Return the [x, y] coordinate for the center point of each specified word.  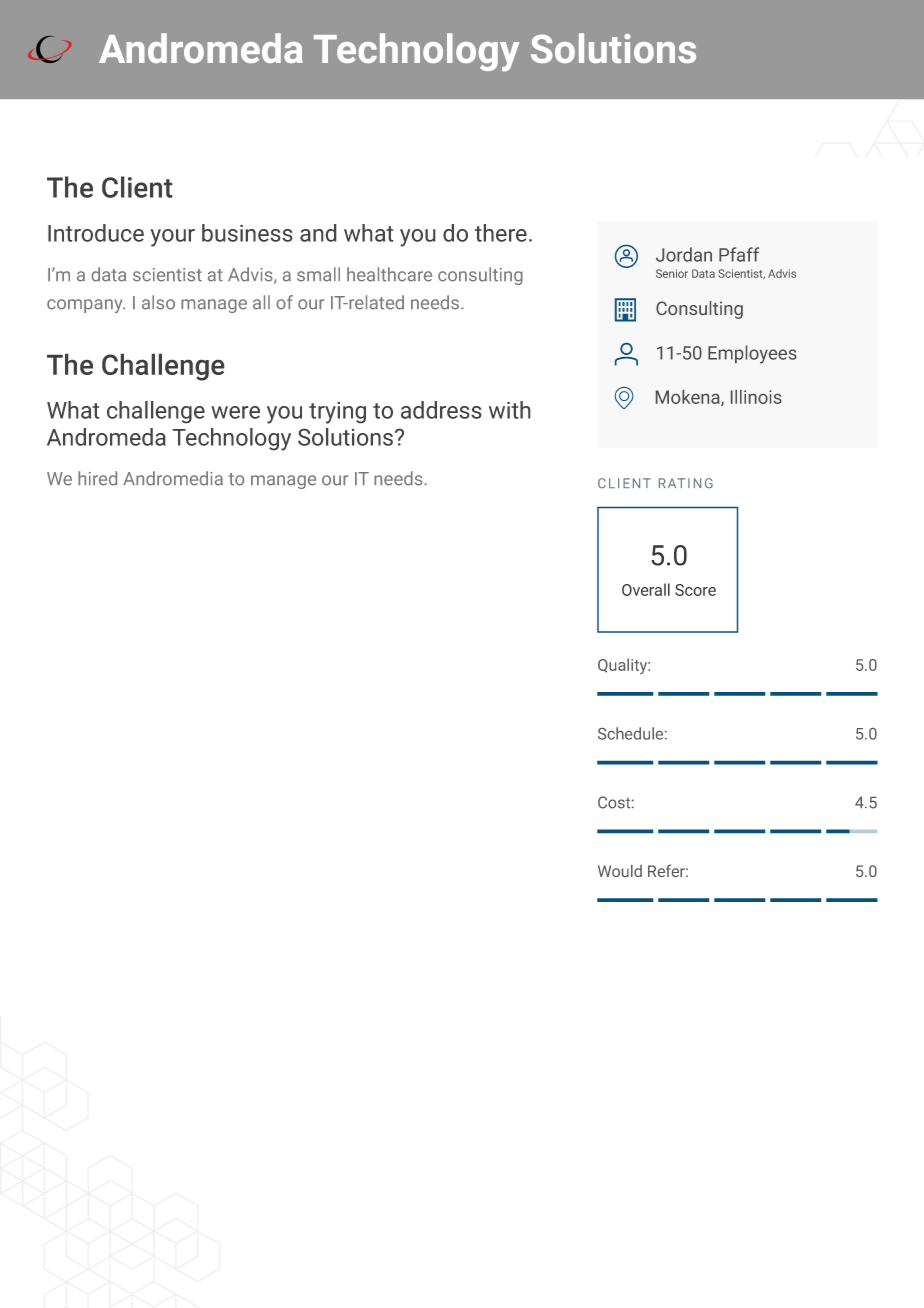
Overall [646, 589]
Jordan [684, 254]
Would [620, 871]
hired [97, 478]
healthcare [389, 274]
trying [337, 413]
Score [695, 590]
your [173, 238]
